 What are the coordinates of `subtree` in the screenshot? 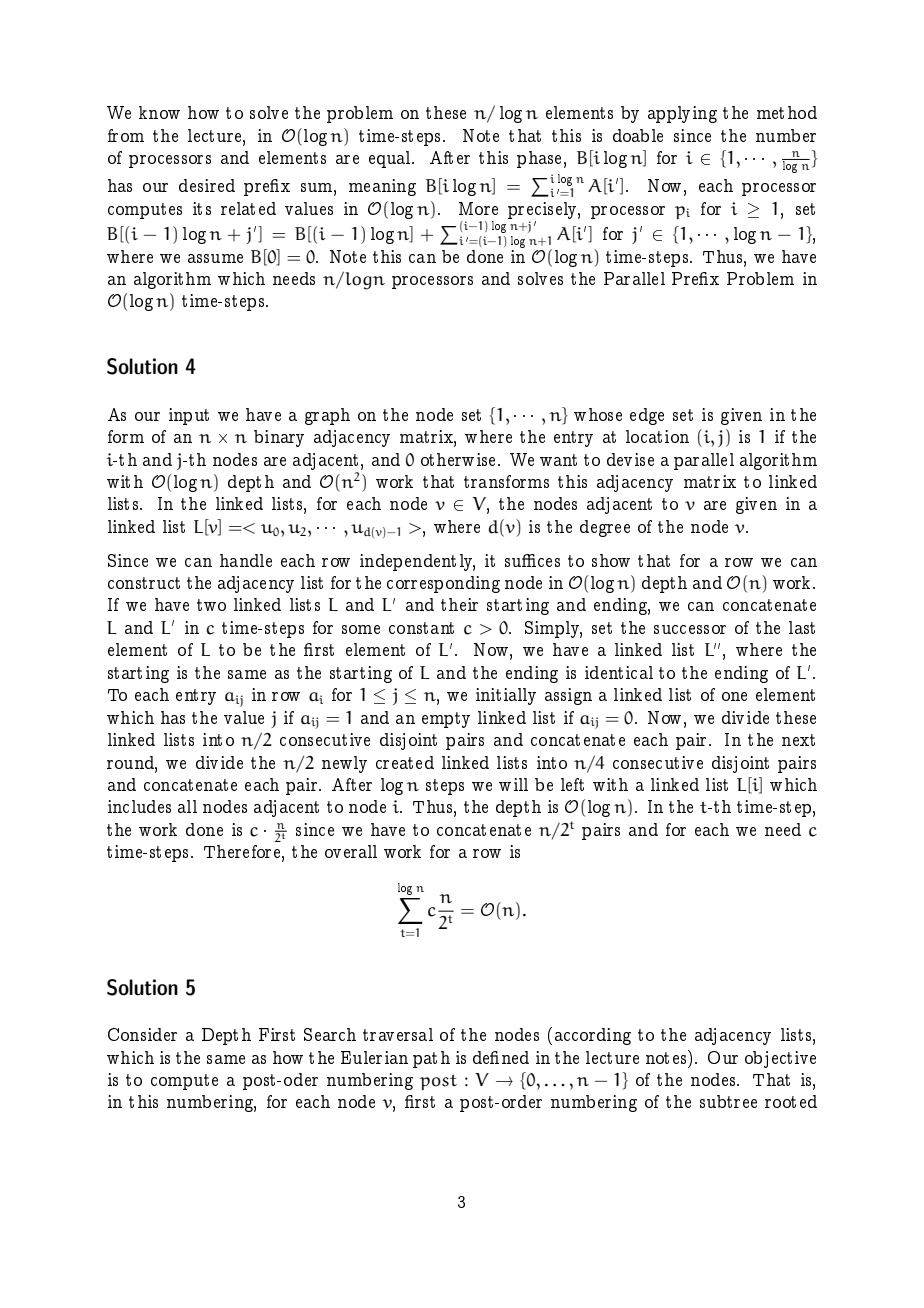 It's located at (728, 1101).
